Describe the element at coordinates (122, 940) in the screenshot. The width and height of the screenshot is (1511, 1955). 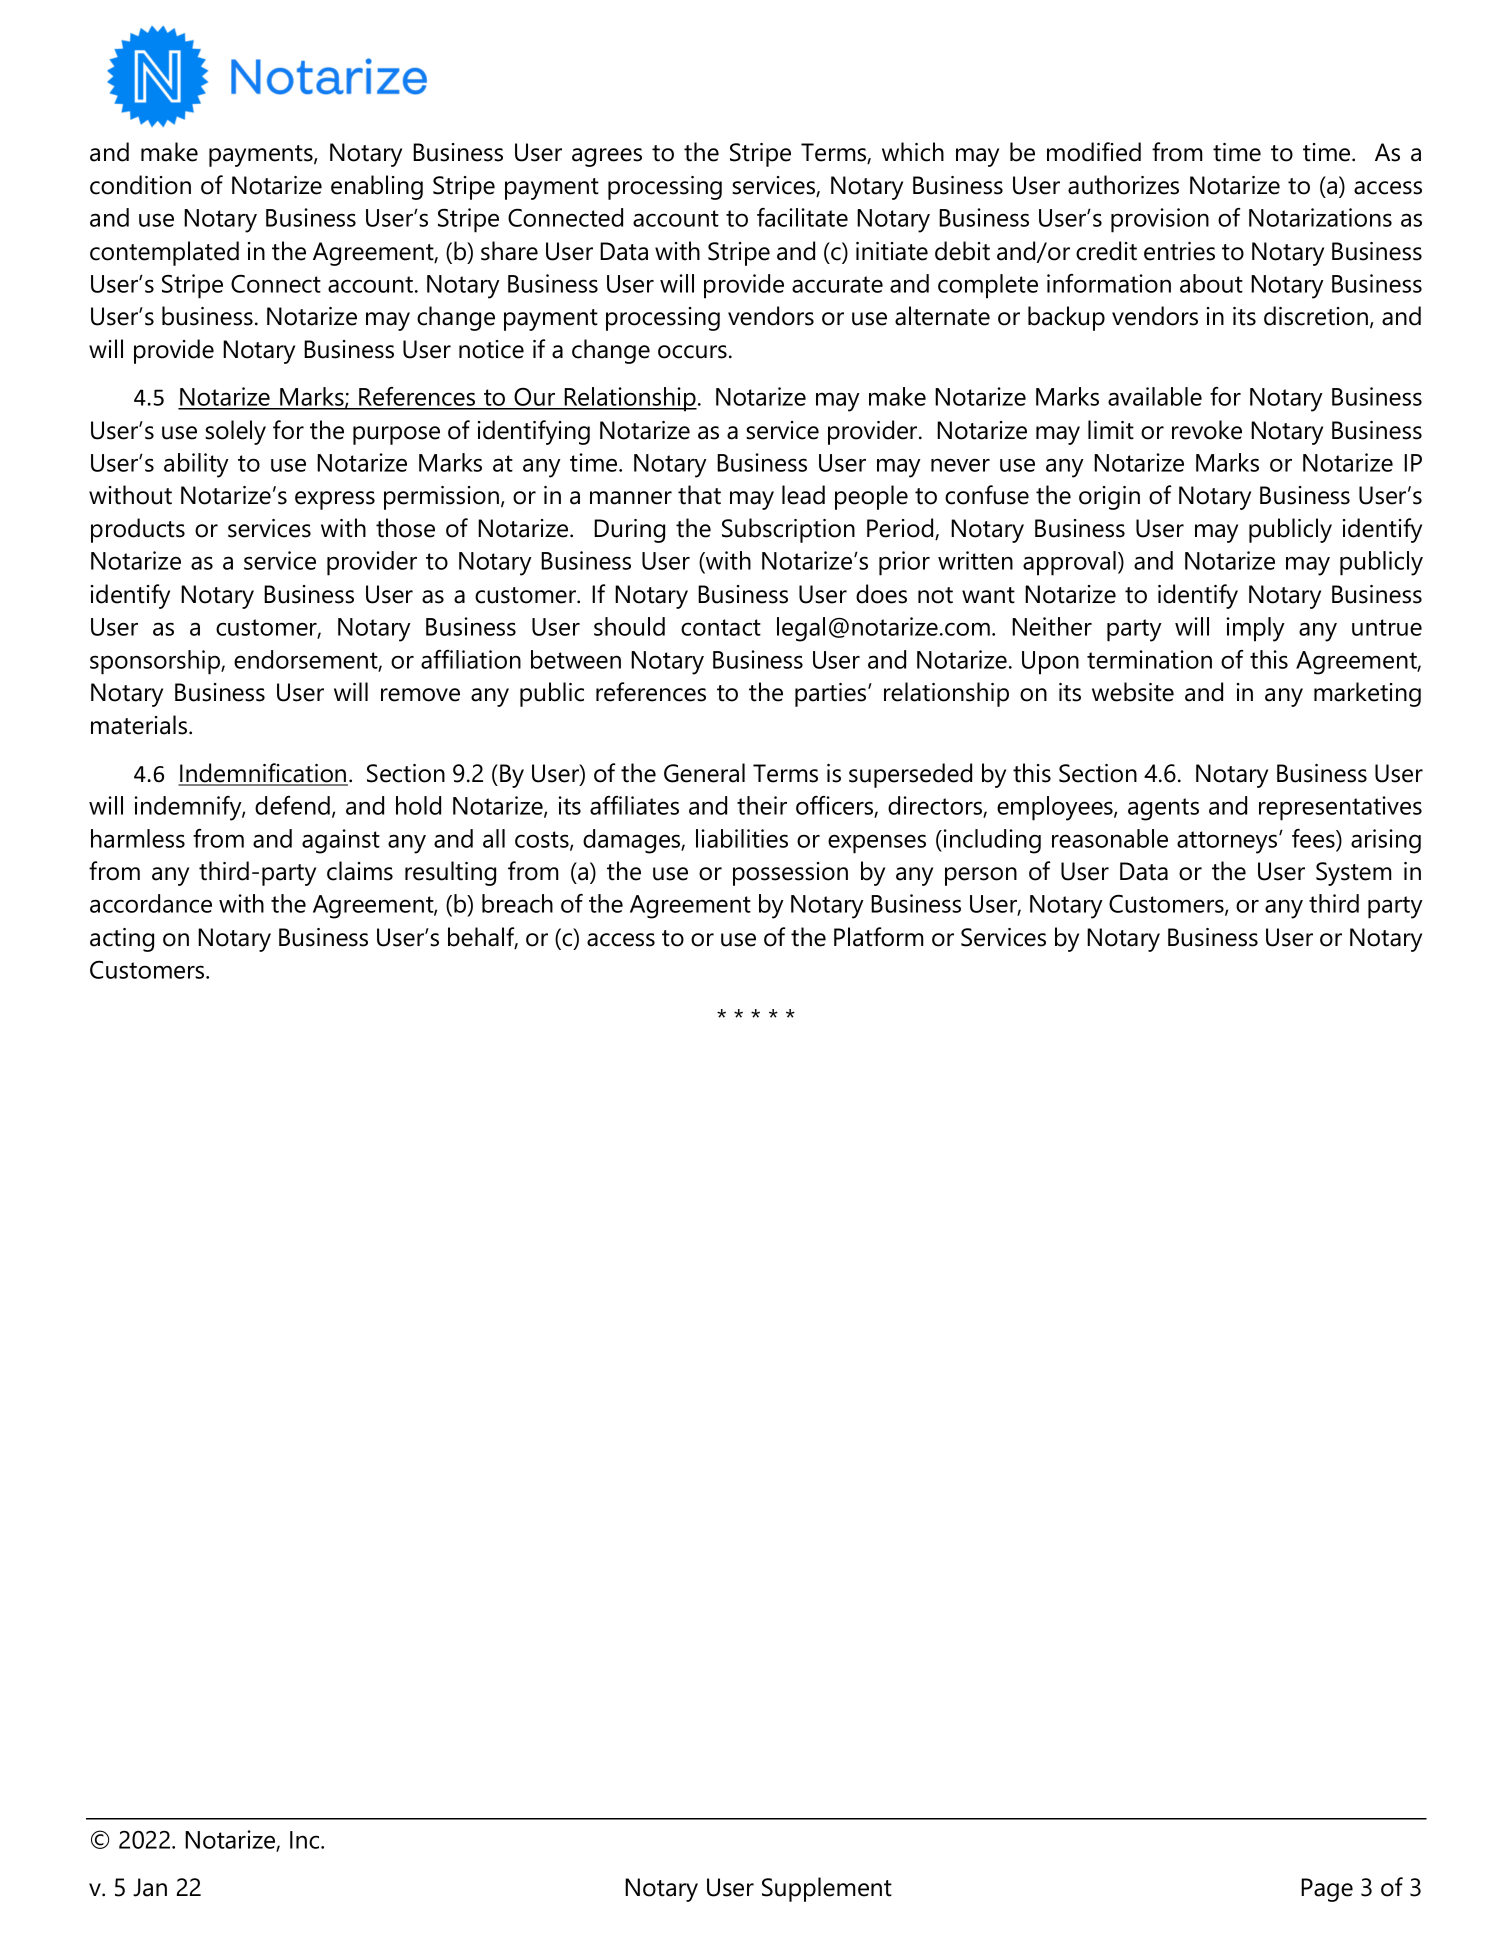
I see `acting` at that location.
